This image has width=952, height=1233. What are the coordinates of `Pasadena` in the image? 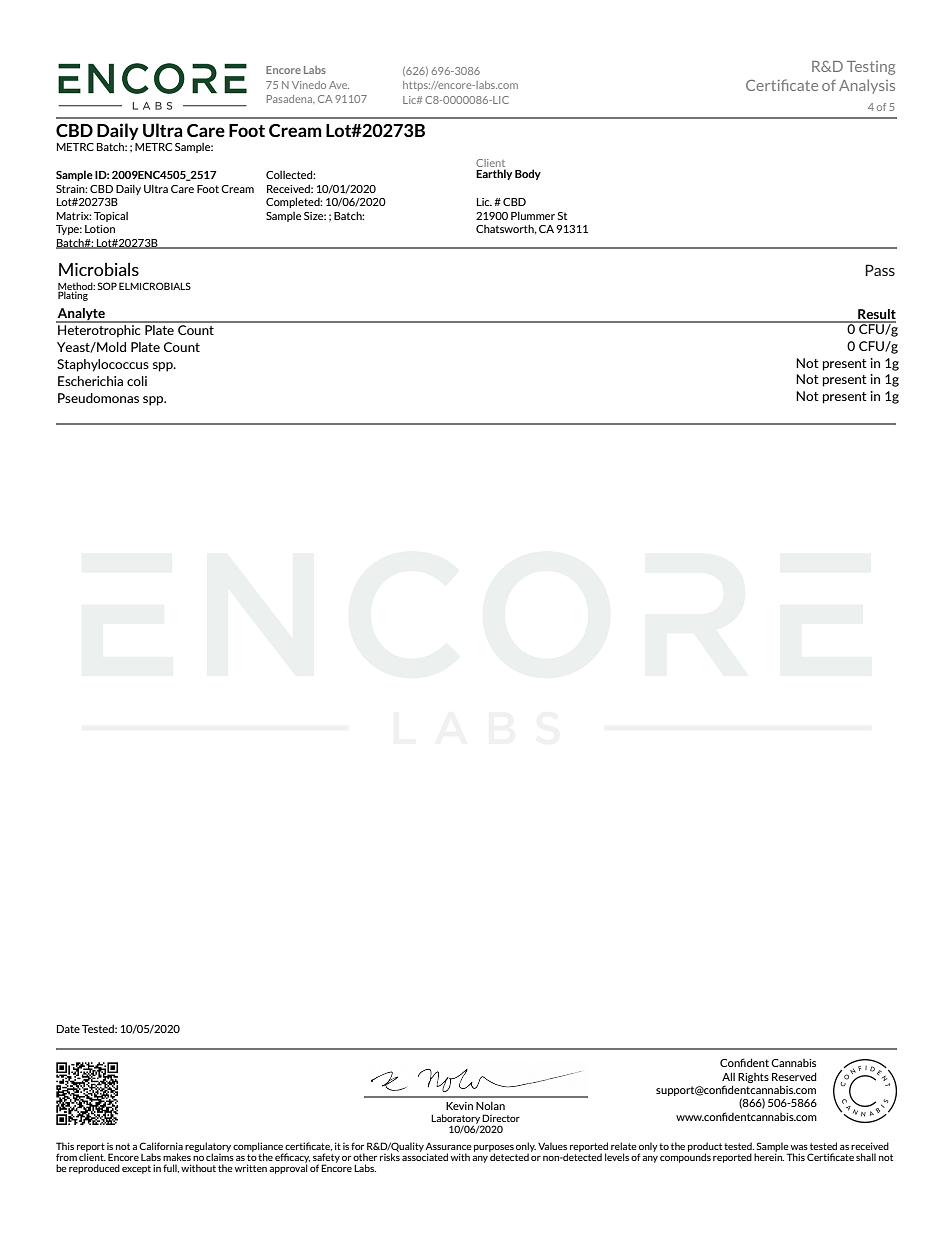 It's located at (291, 99).
